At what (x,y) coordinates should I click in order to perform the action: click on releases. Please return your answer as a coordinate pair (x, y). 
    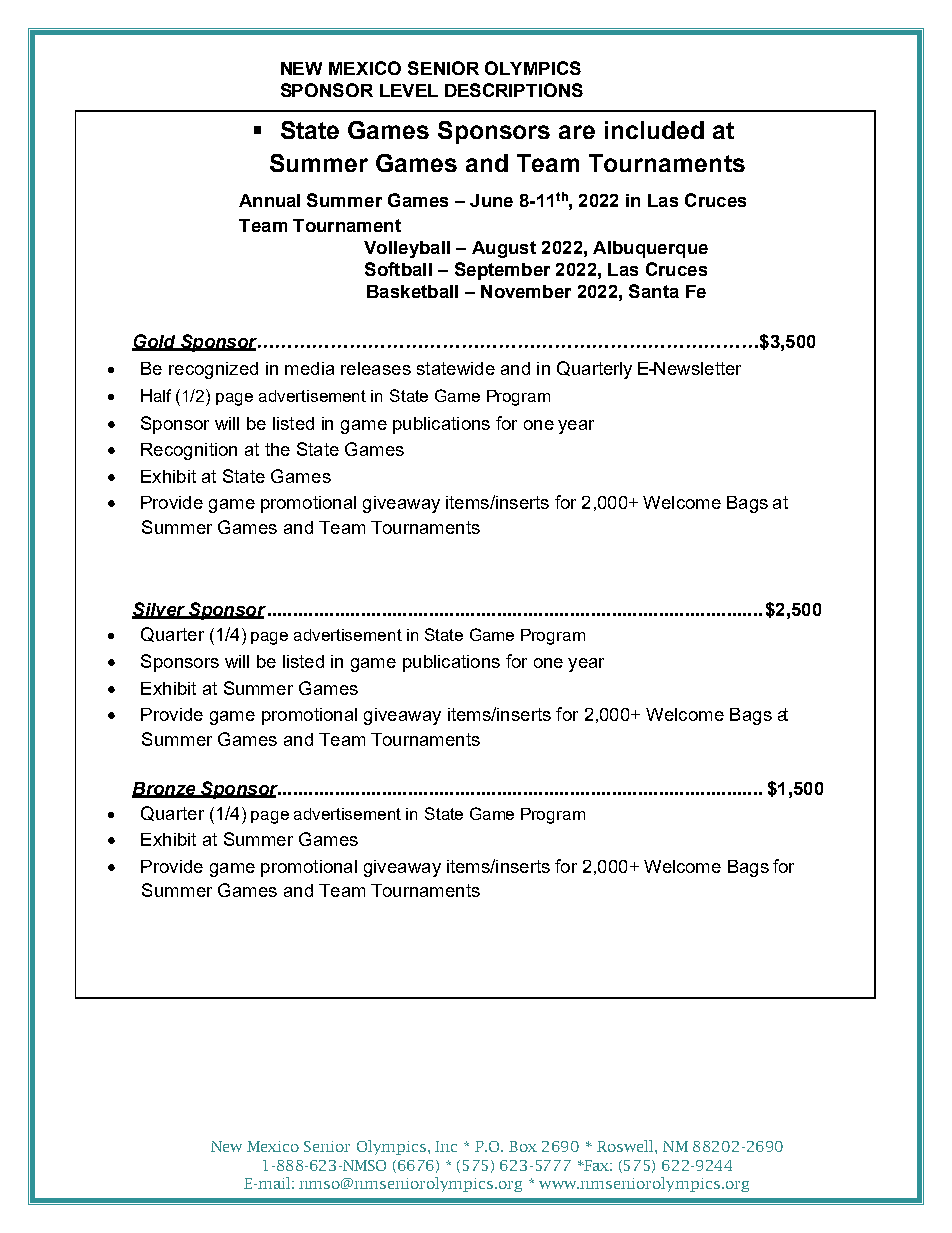
    Looking at the image, I should click on (376, 368).
